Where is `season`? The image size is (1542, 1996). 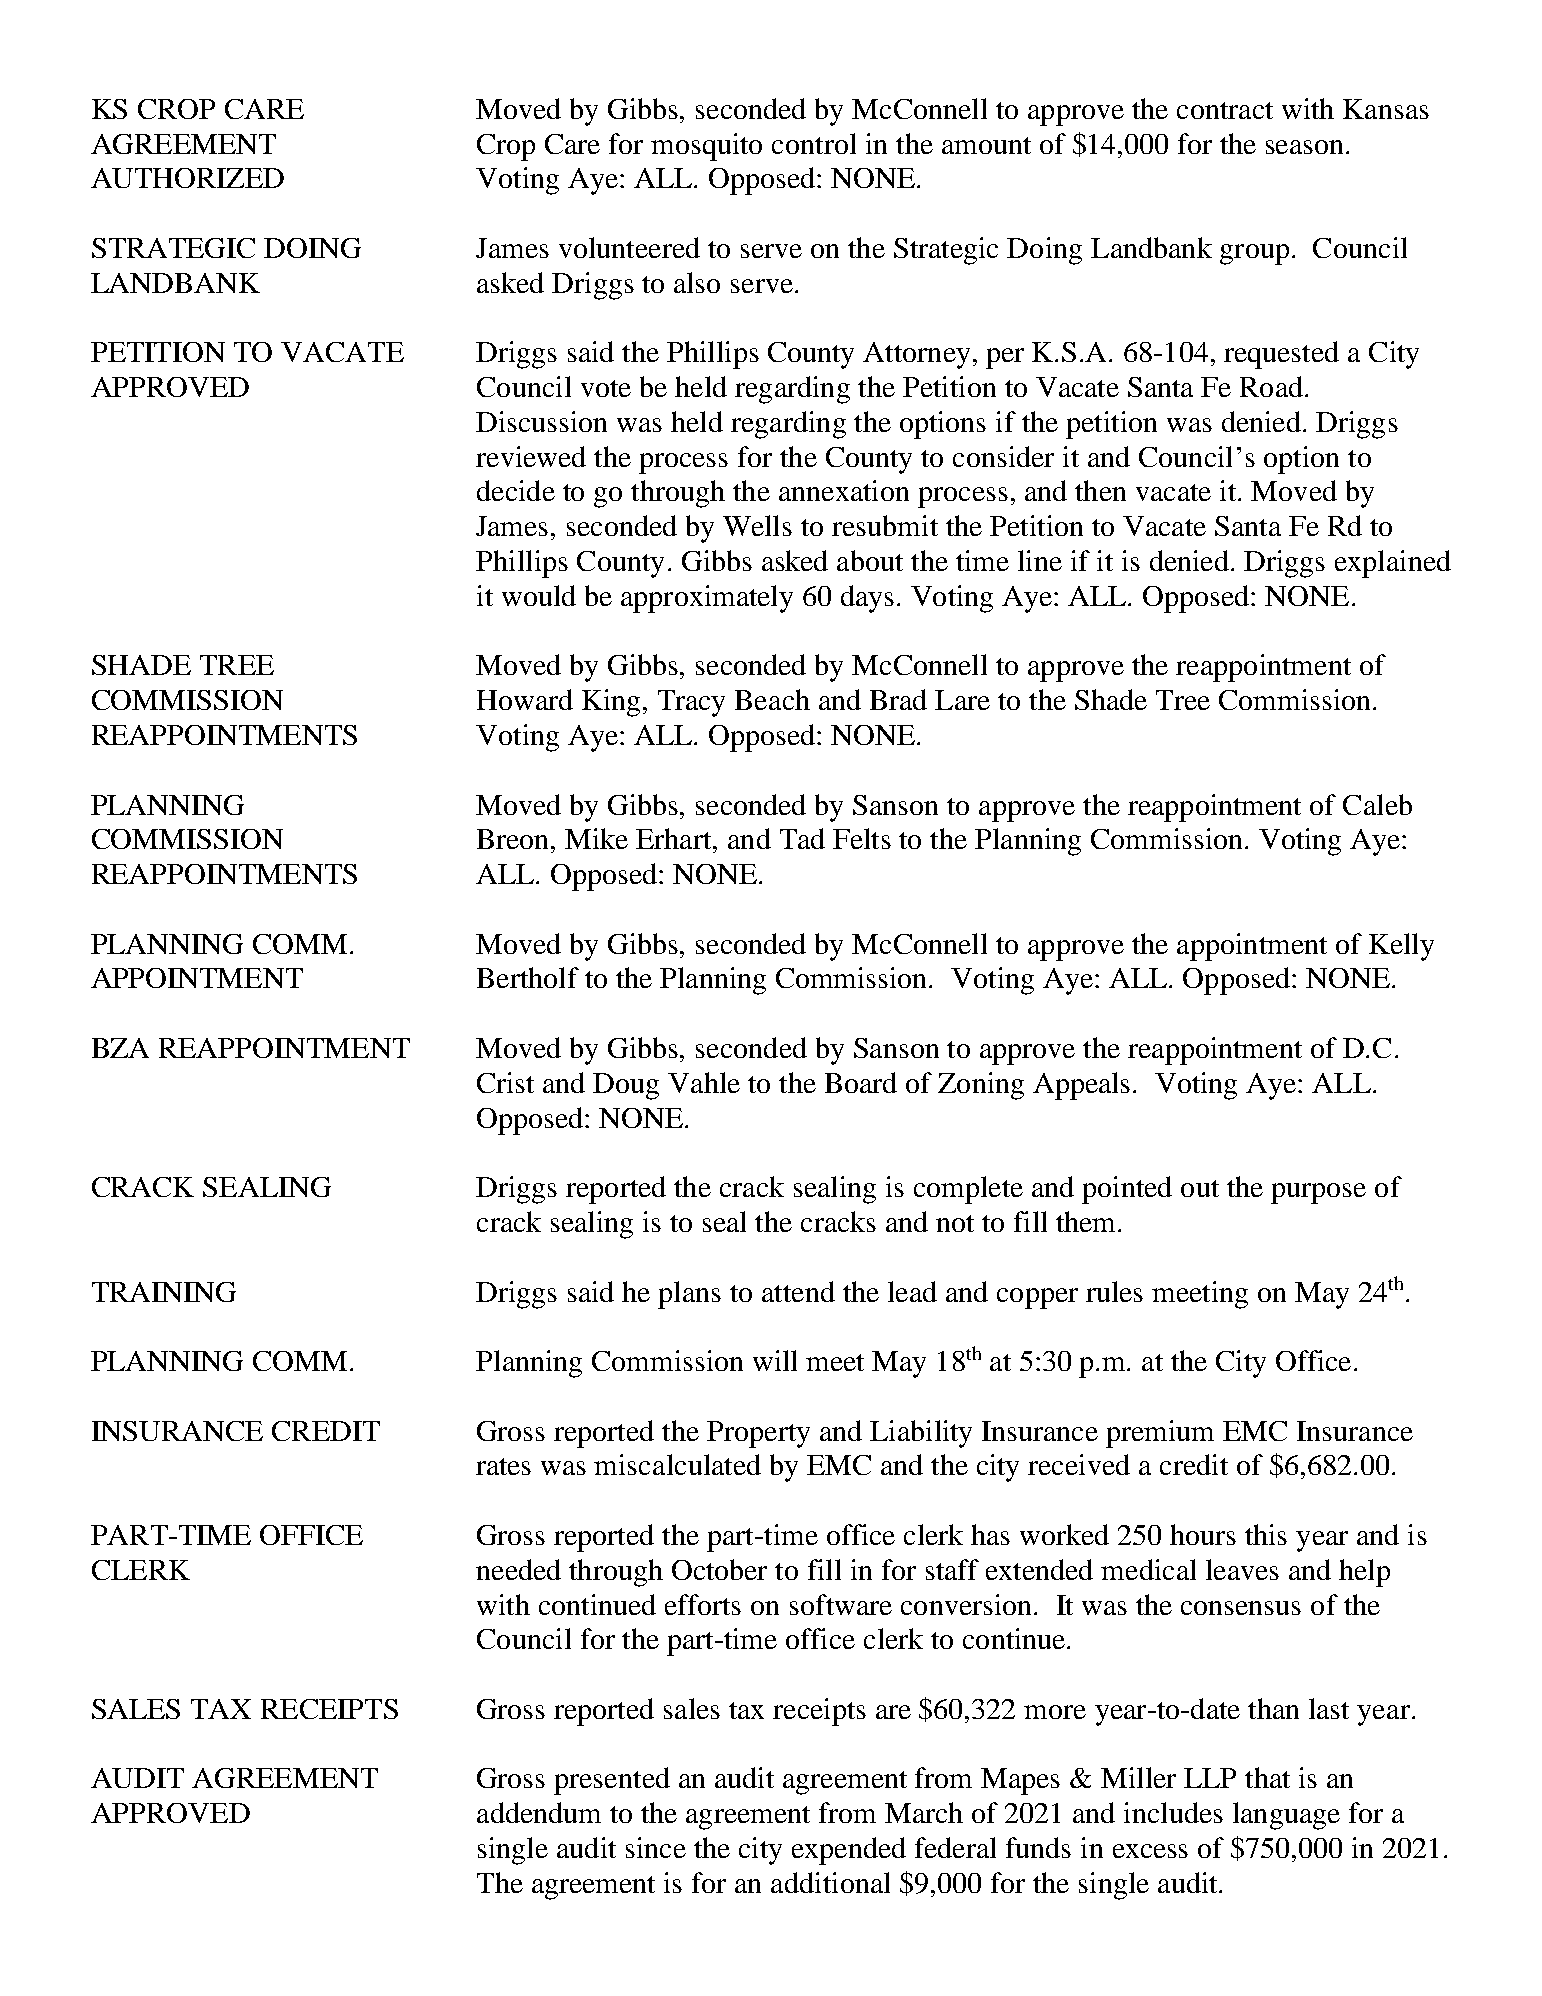
season is located at coordinates (1306, 147).
